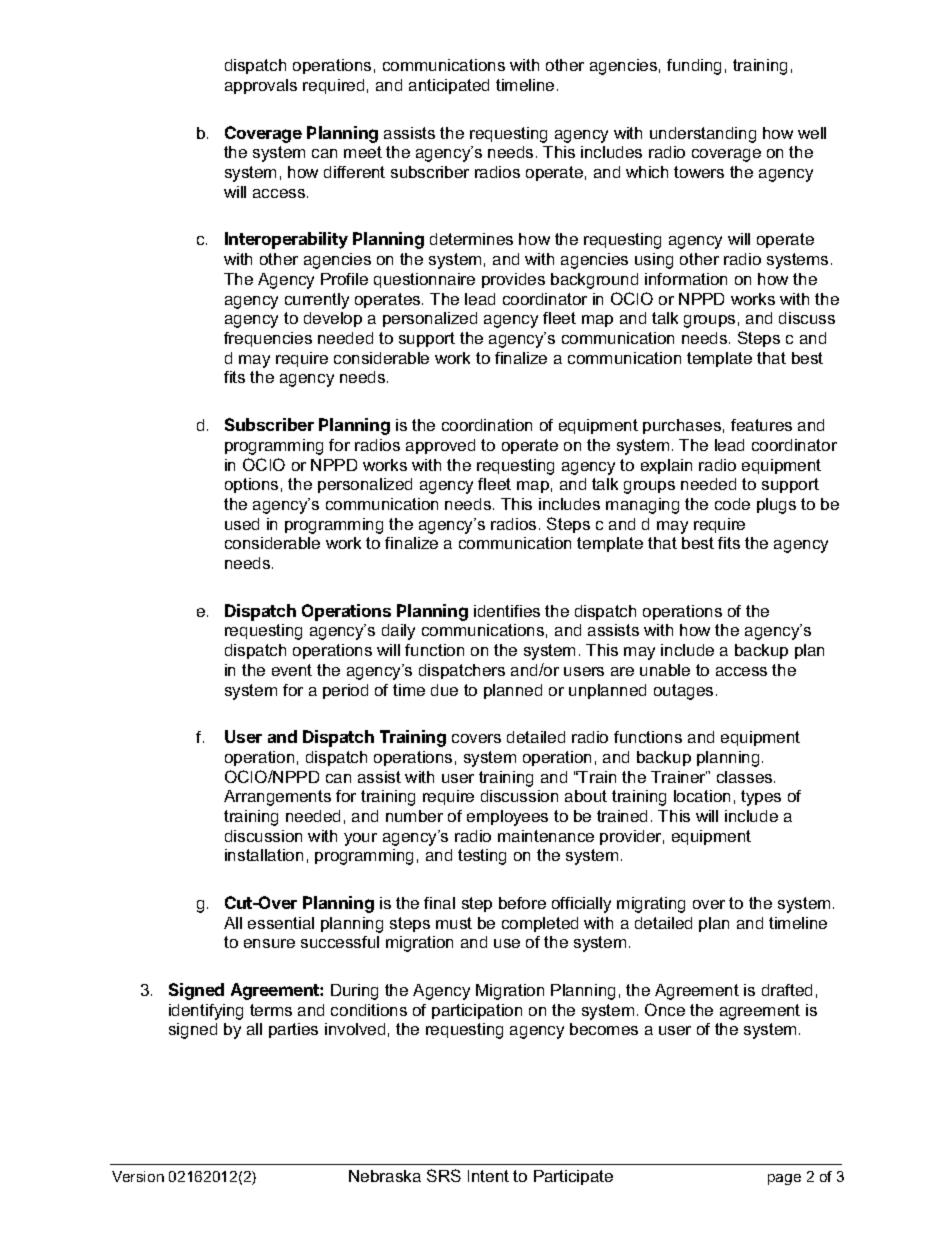 Image resolution: width=952 pixels, height=1233 pixels. Describe the element at coordinates (784, 1179) in the image. I see `page` at that location.
